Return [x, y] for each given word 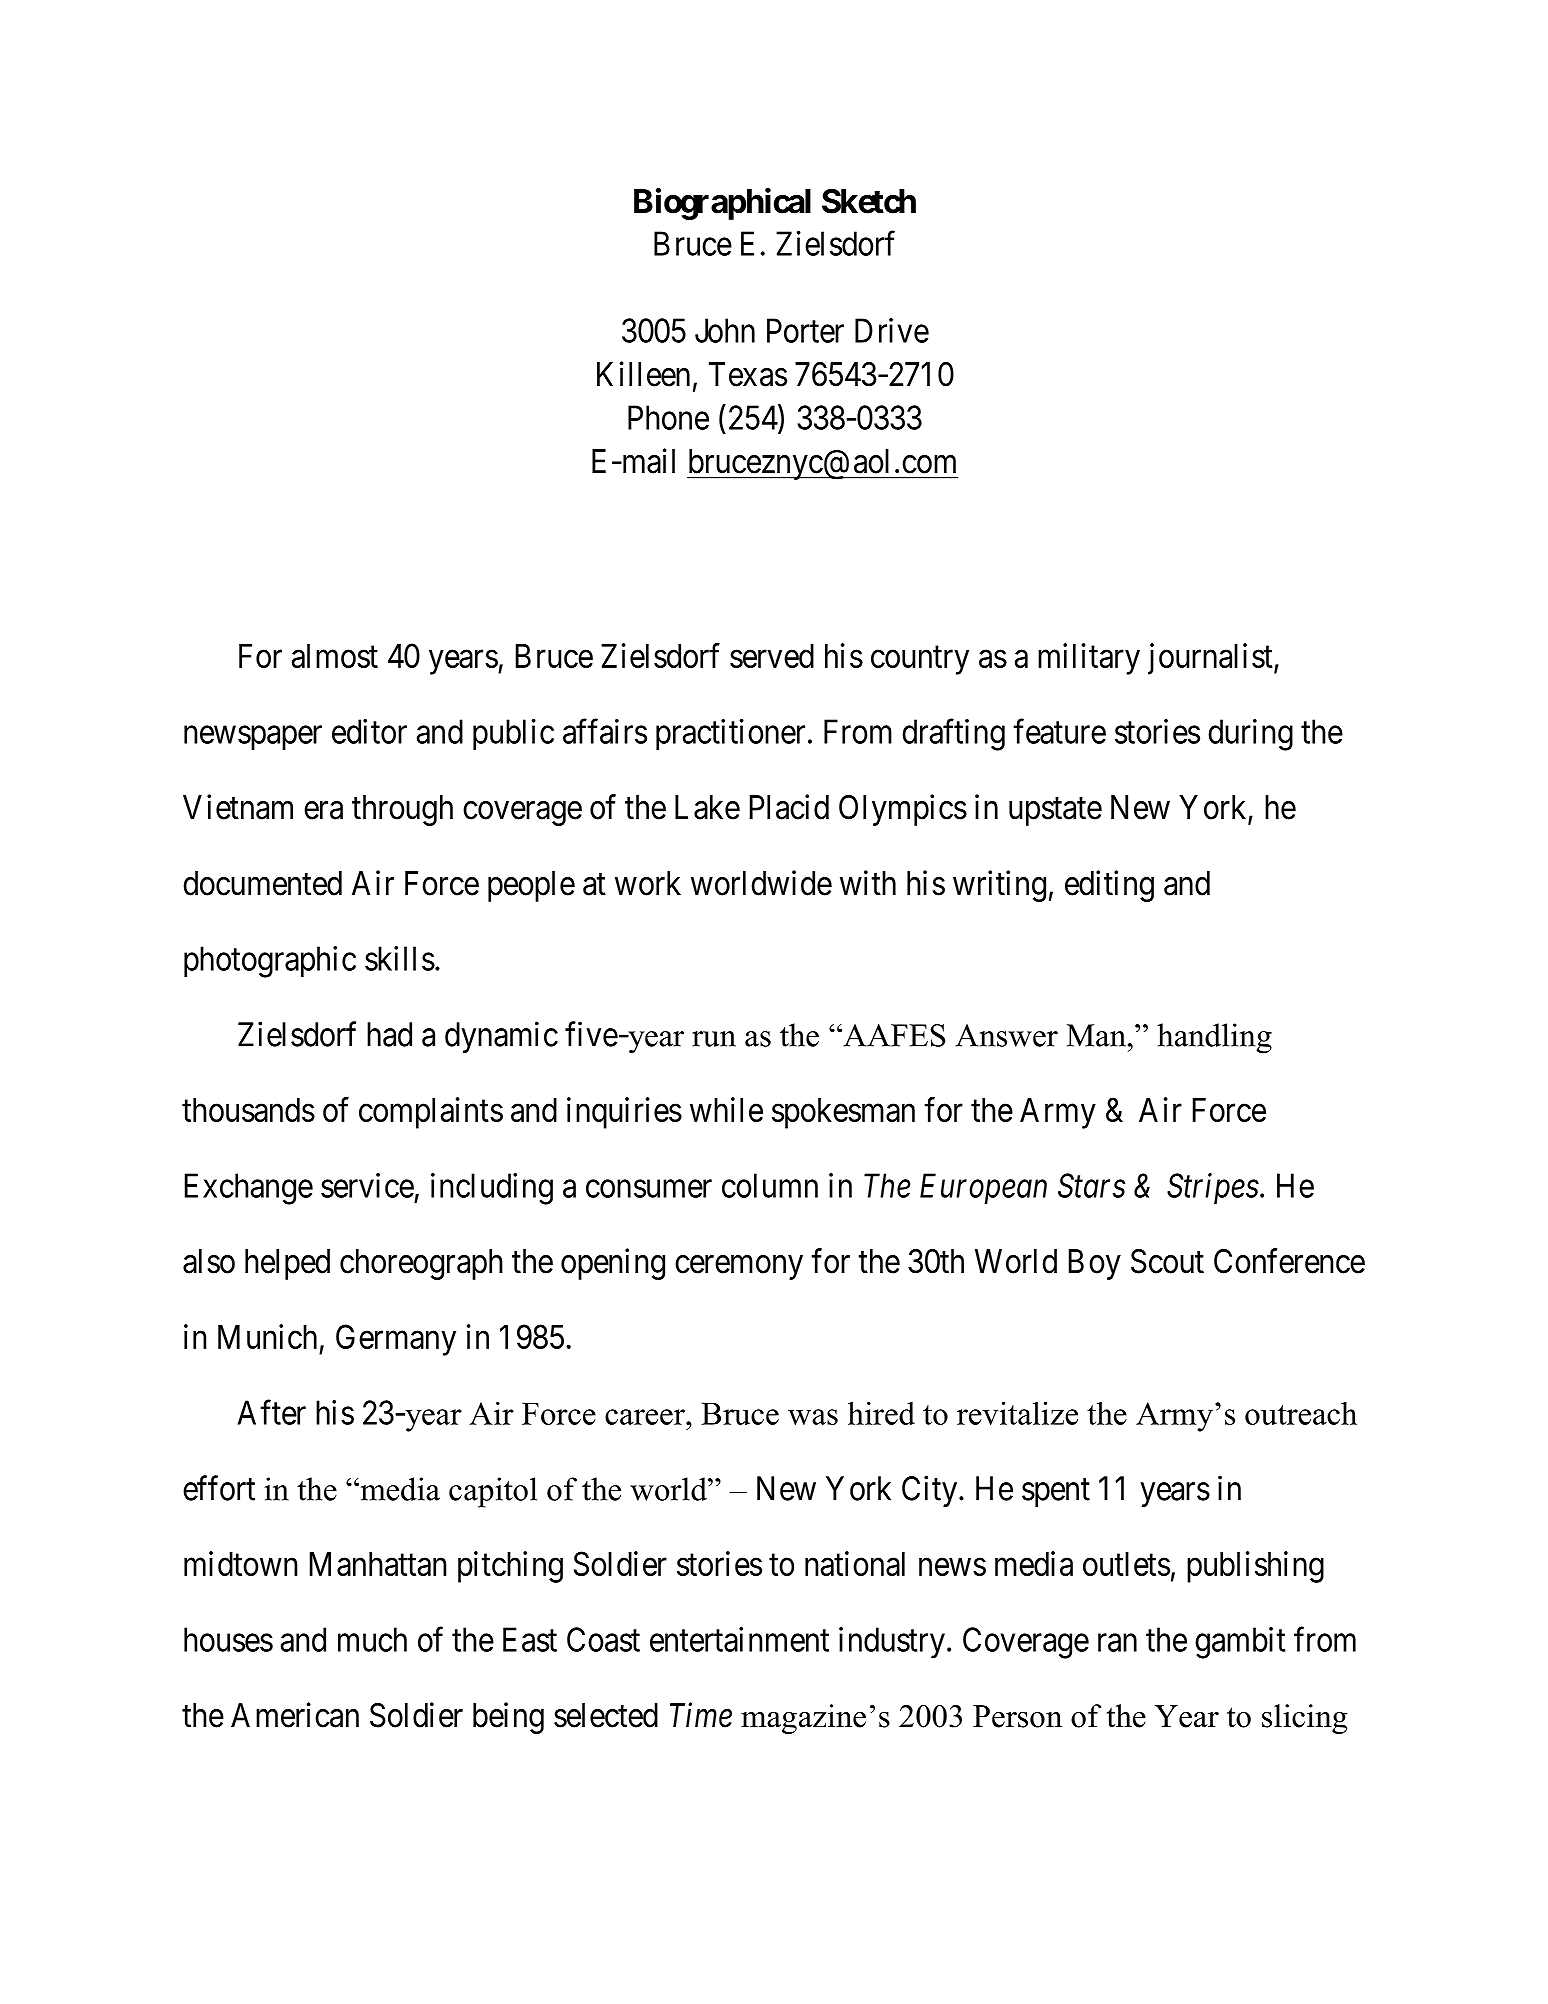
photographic [270, 962]
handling [1214, 1038]
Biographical [722, 204]
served [772, 656]
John [725, 330]
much [372, 1639]
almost [335, 656]
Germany [396, 1340]
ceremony [739, 1267]
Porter [805, 330]
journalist [1211, 659]
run [714, 1039]
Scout [1167, 1261]
